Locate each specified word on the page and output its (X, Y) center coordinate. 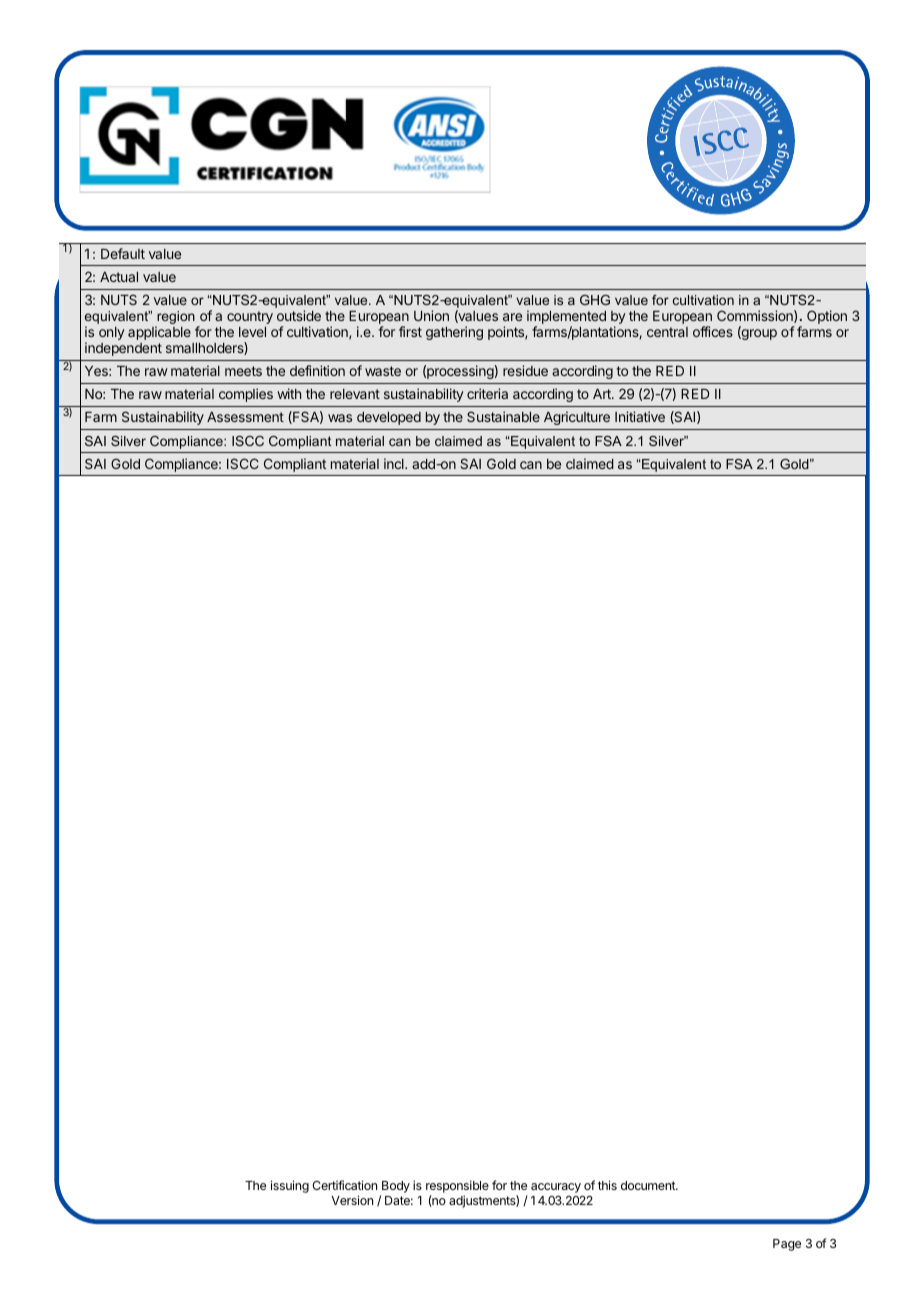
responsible (457, 1188)
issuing (290, 1186)
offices (713, 331)
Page (787, 1245)
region (175, 319)
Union (431, 315)
